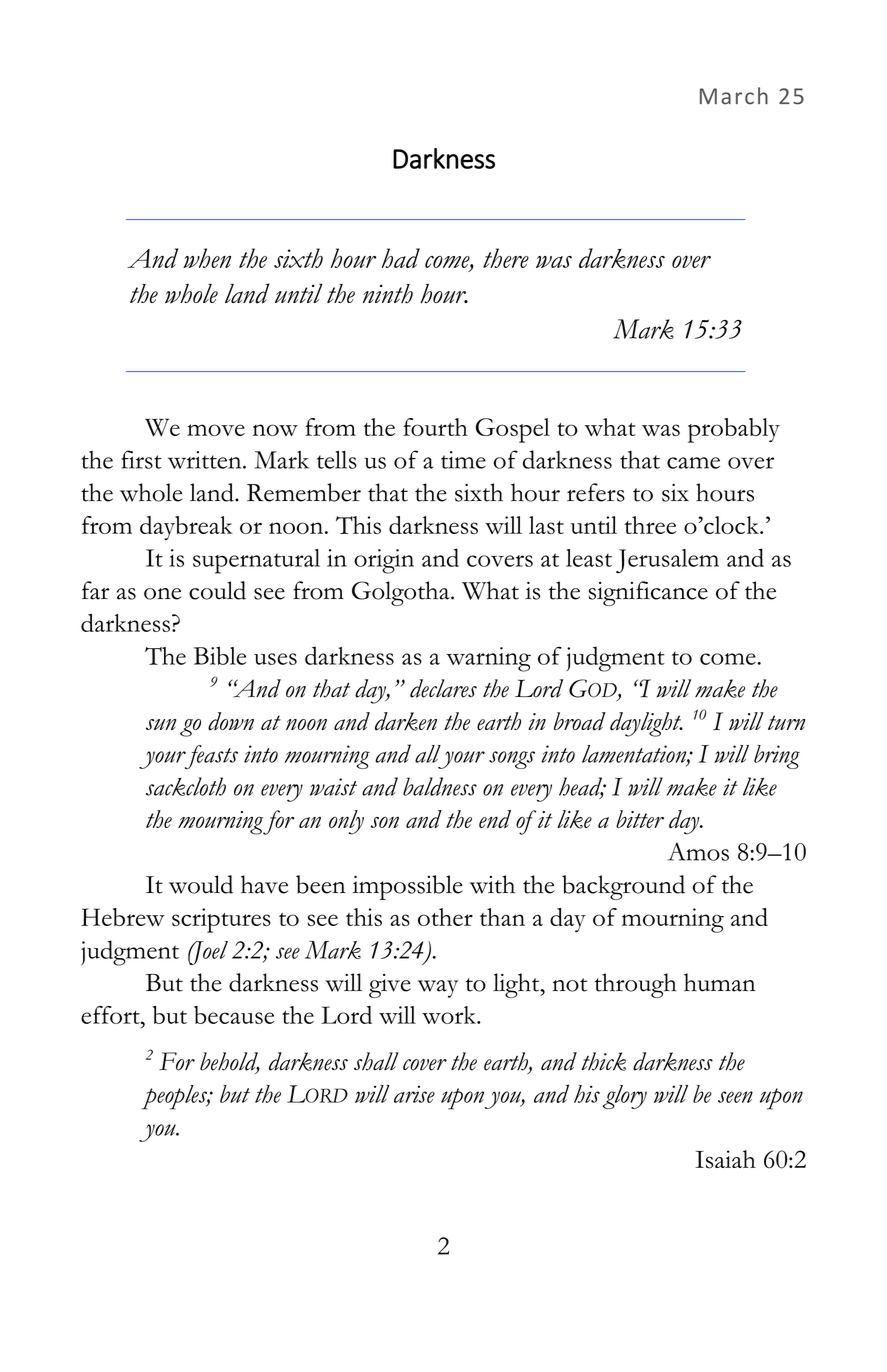 This screenshot has height=1372, width=887. Describe the element at coordinates (230, 1062) in the screenshot. I see `behold` at that location.
